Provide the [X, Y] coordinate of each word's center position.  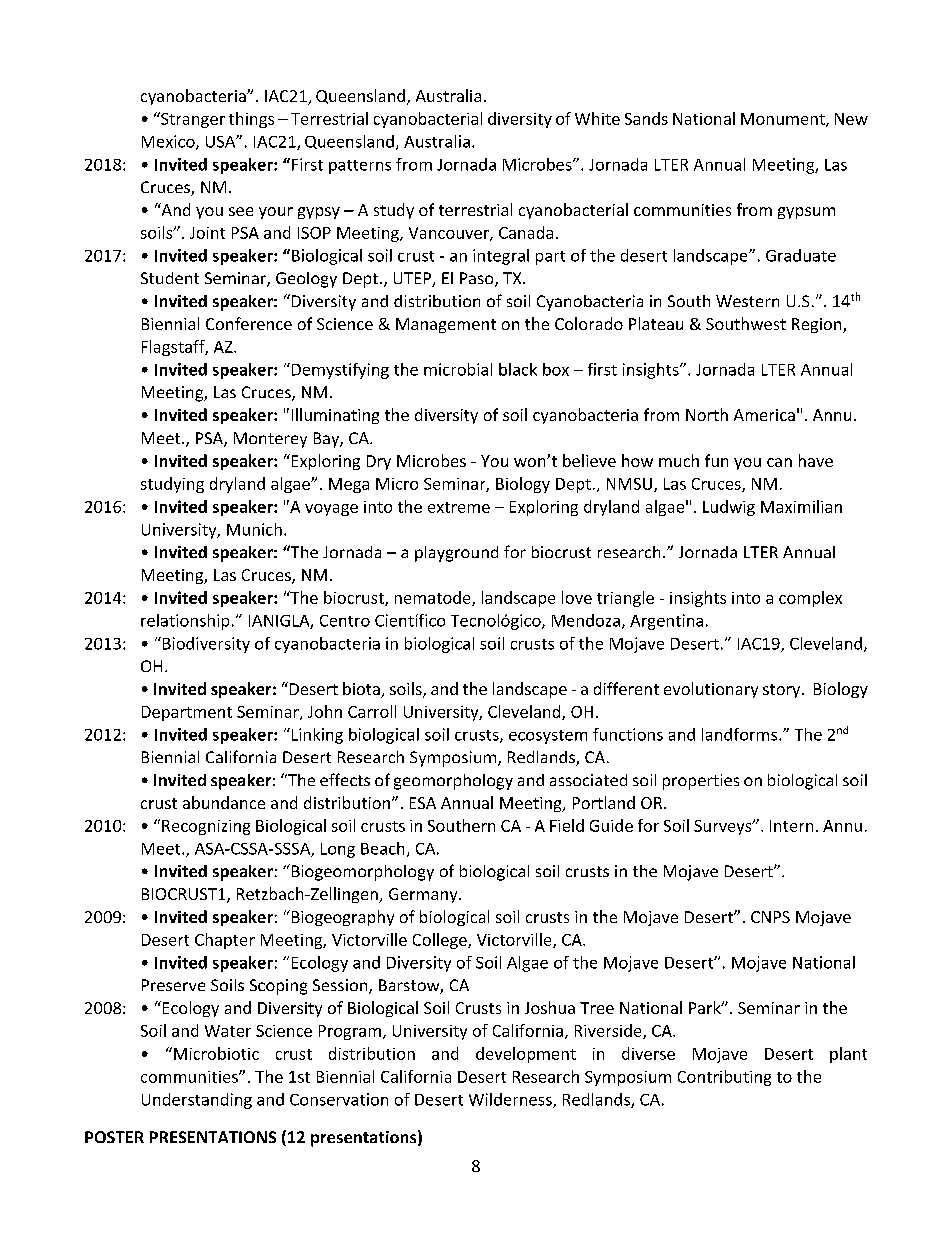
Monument [784, 120]
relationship [185, 622]
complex [810, 599]
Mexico [169, 142]
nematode [434, 598]
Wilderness [511, 1100]
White [597, 118]
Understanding [197, 1101]
